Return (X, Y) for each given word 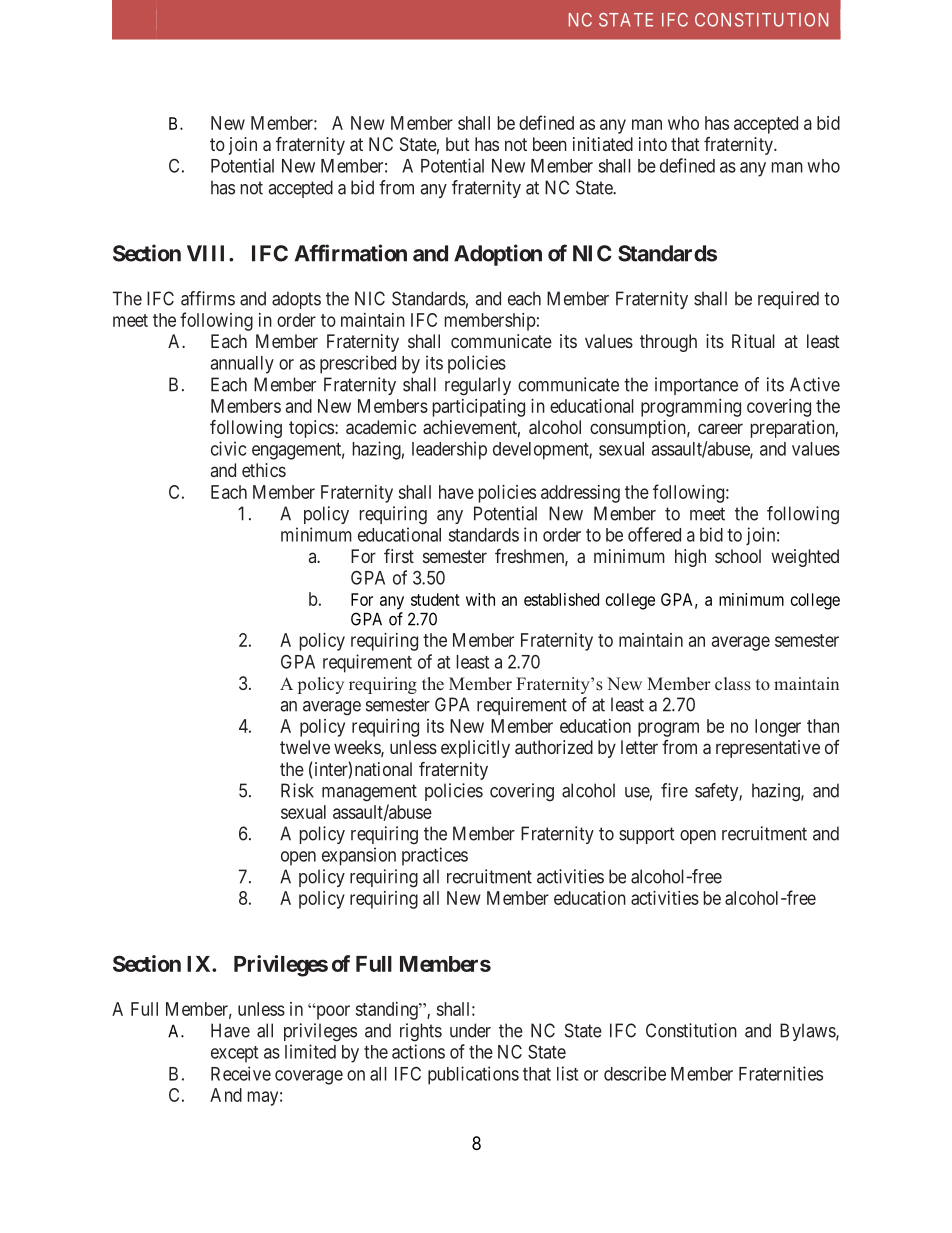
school (738, 556)
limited (310, 1051)
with (480, 599)
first (399, 556)
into (653, 144)
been (550, 144)
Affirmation (350, 253)
